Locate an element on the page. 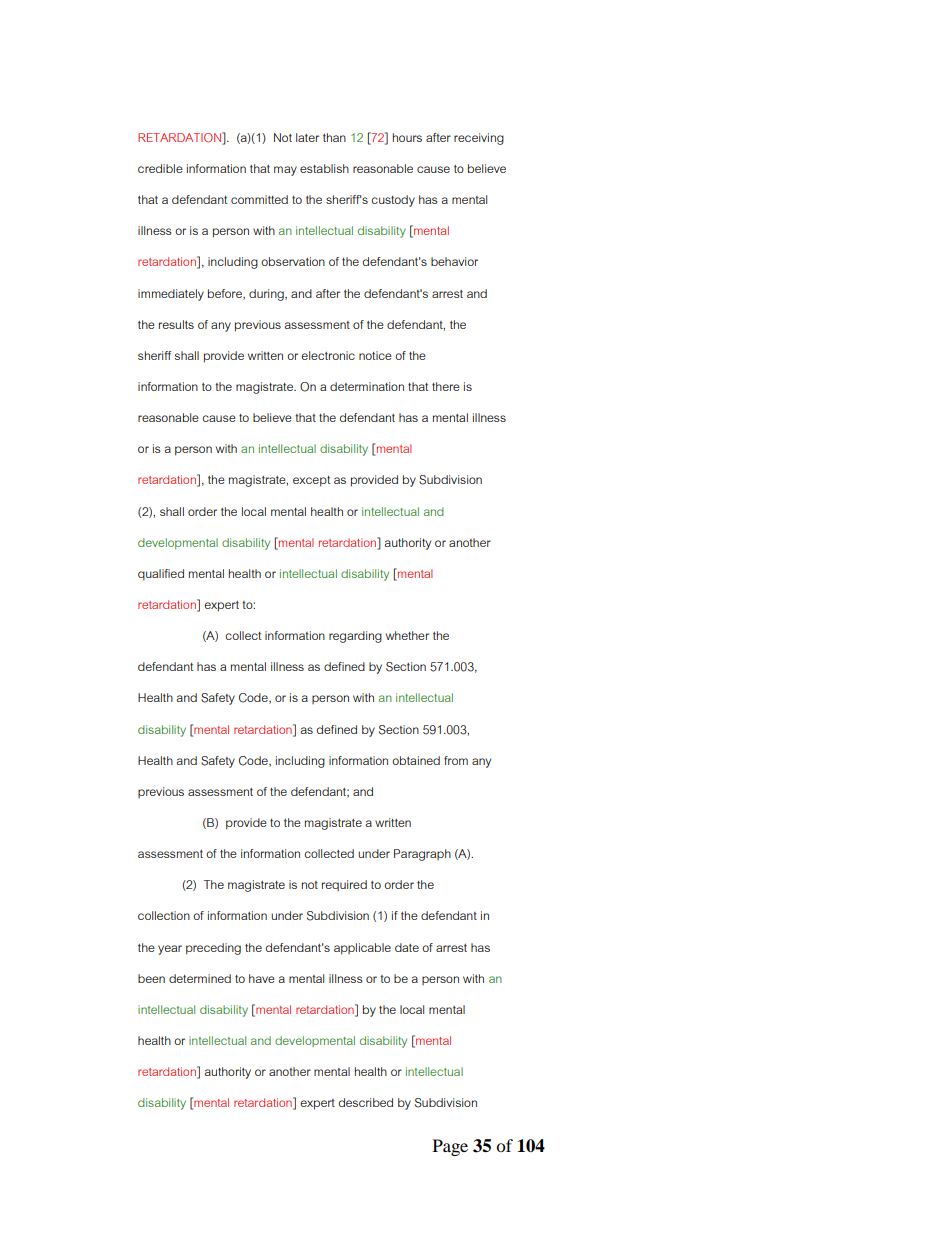 The width and height of the document is (952, 1233). regarding is located at coordinates (355, 637).
